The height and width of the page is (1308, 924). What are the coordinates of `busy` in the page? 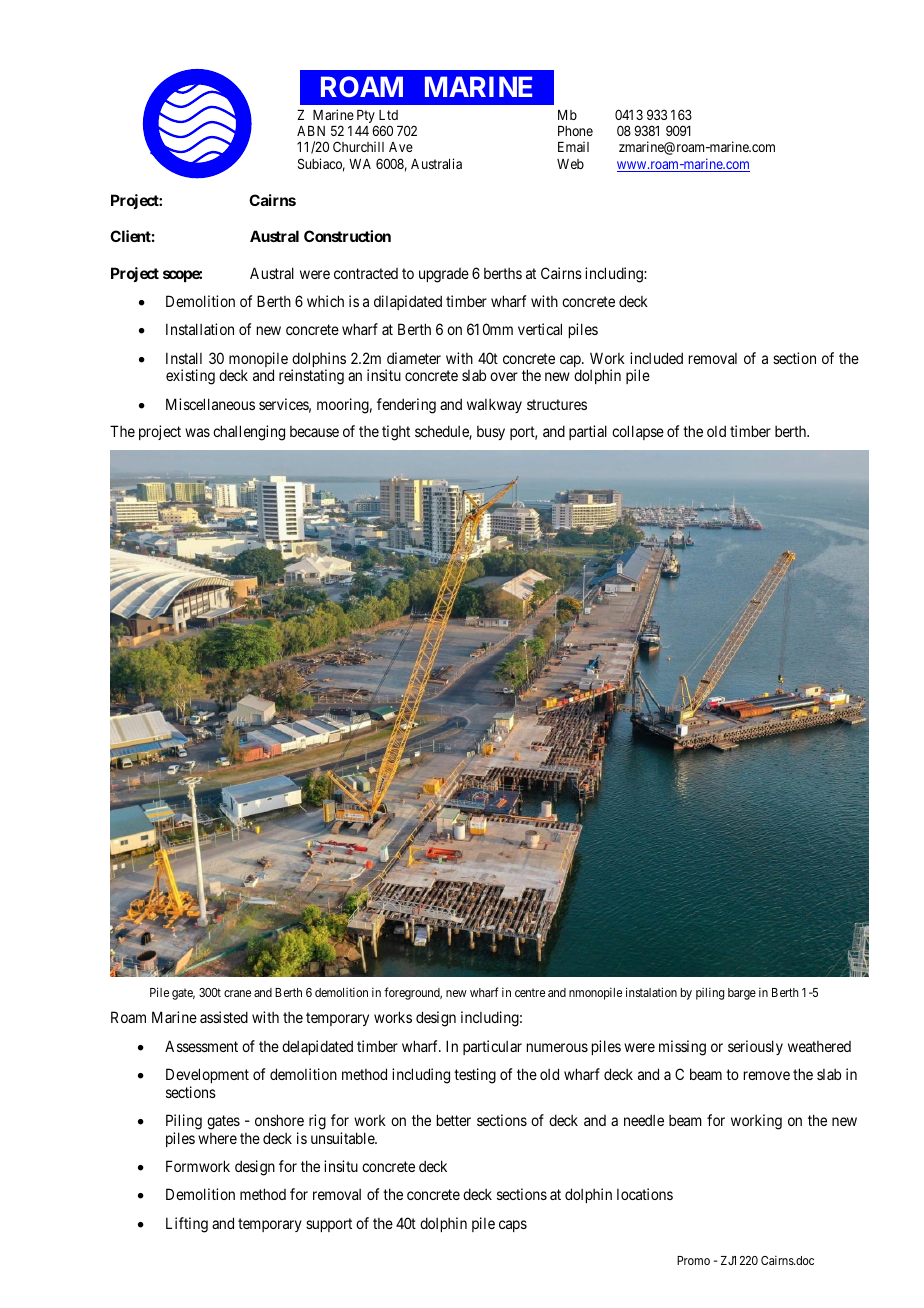 It's located at (491, 433).
